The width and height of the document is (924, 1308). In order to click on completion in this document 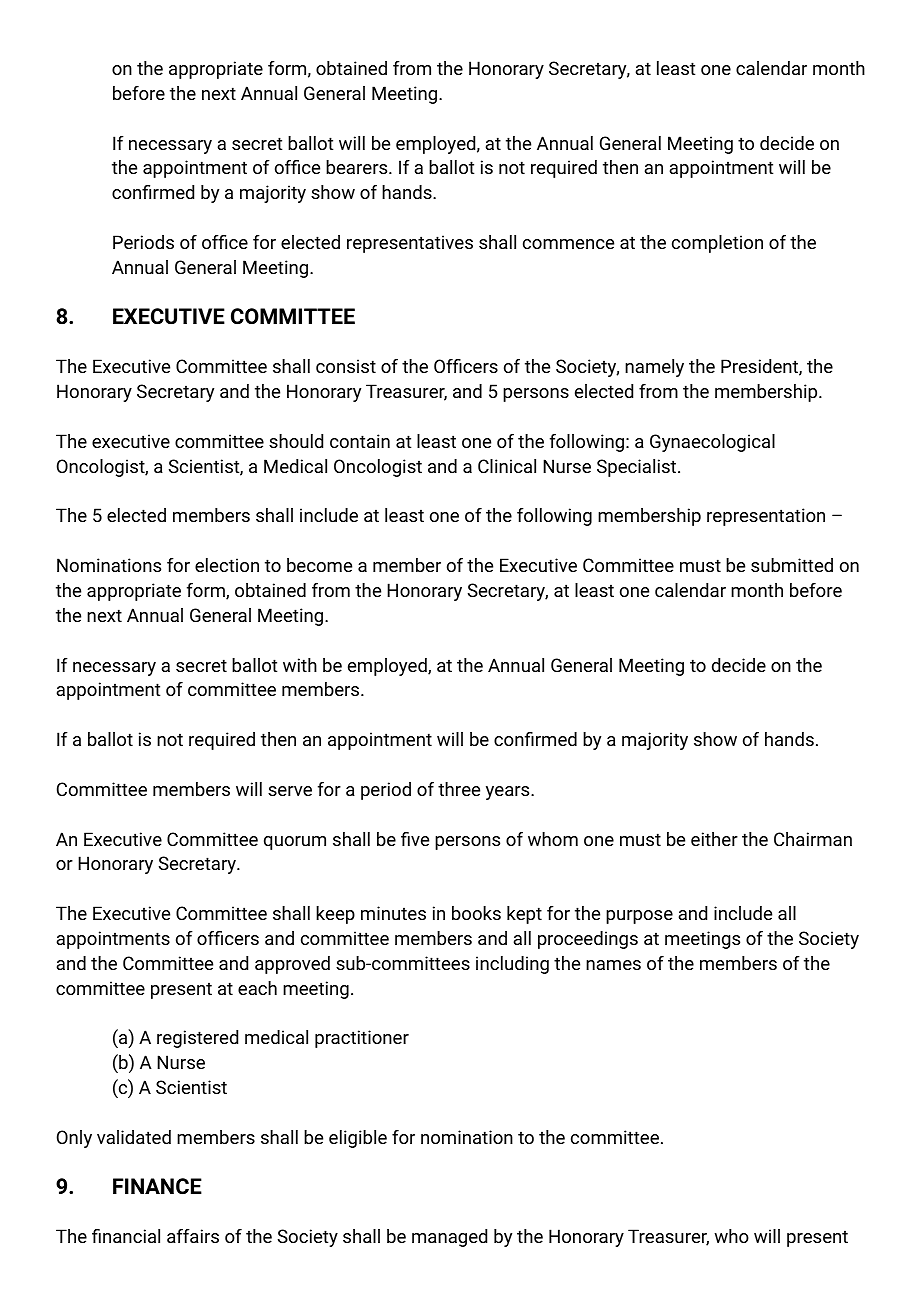, I will do `click(717, 244)`.
